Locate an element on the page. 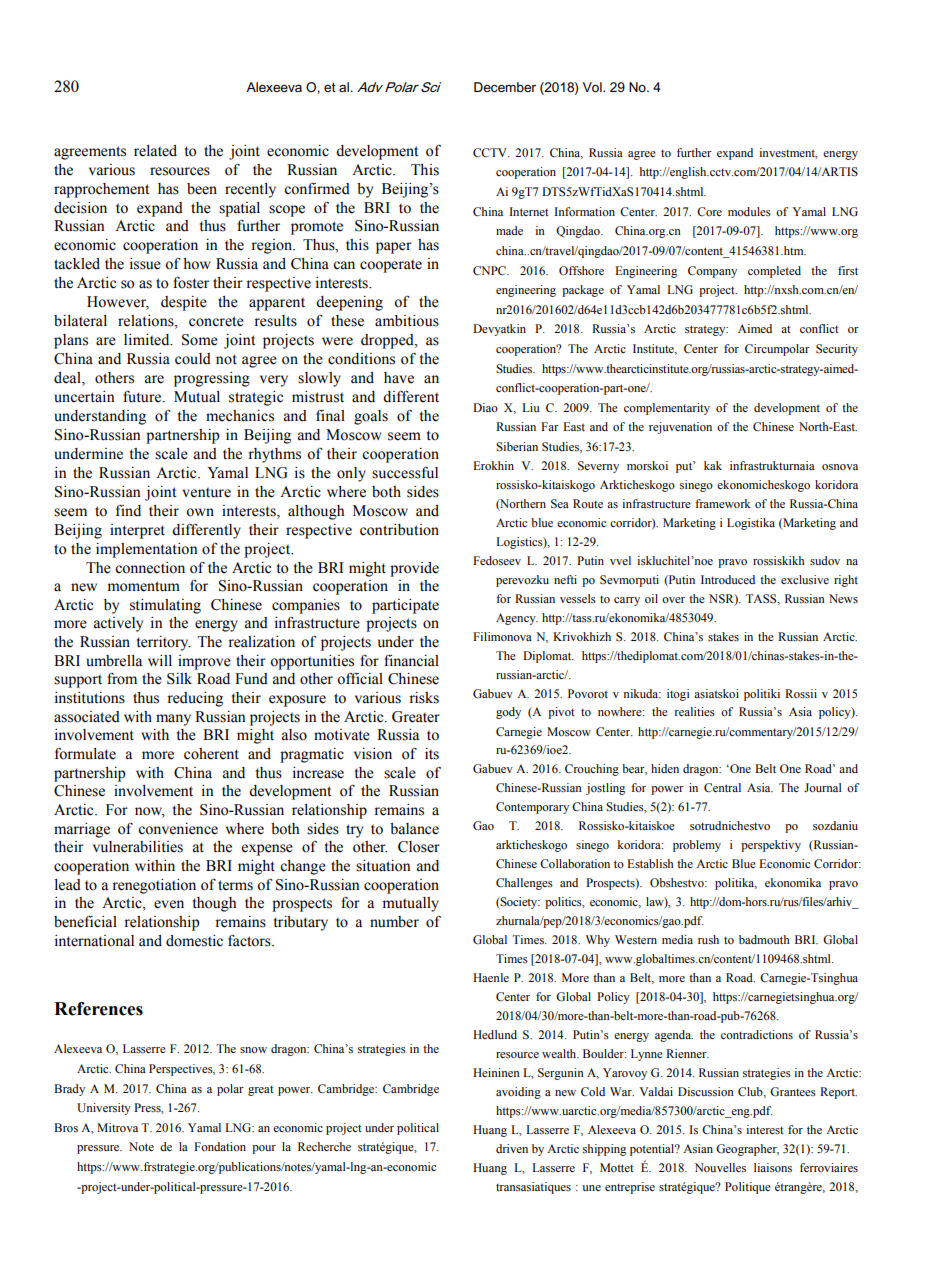  contribution is located at coordinates (399, 530).
